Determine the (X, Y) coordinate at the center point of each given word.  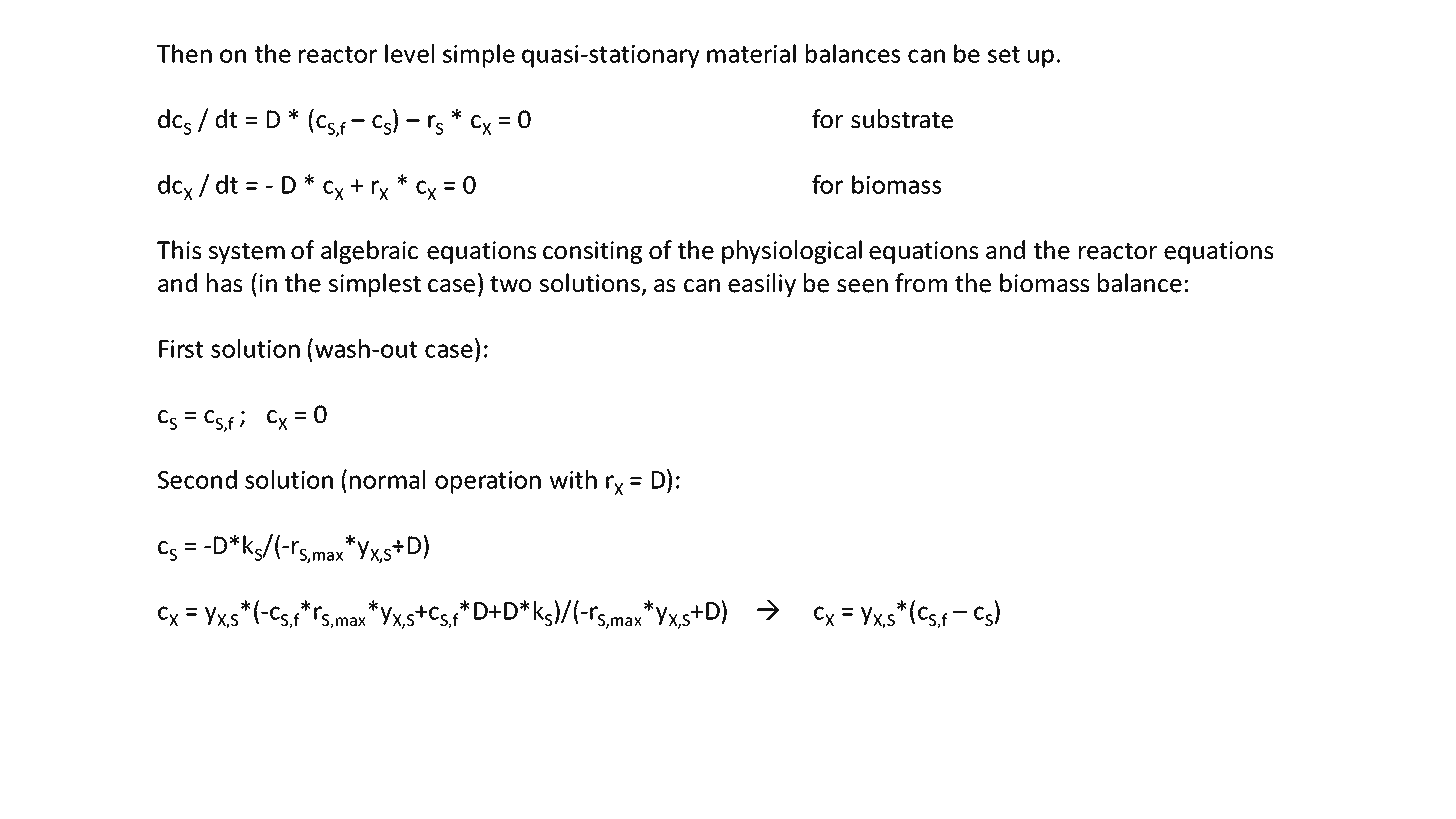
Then (184, 53)
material (751, 53)
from (921, 283)
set (1004, 54)
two (510, 284)
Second (197, 479)
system (247, 253)
